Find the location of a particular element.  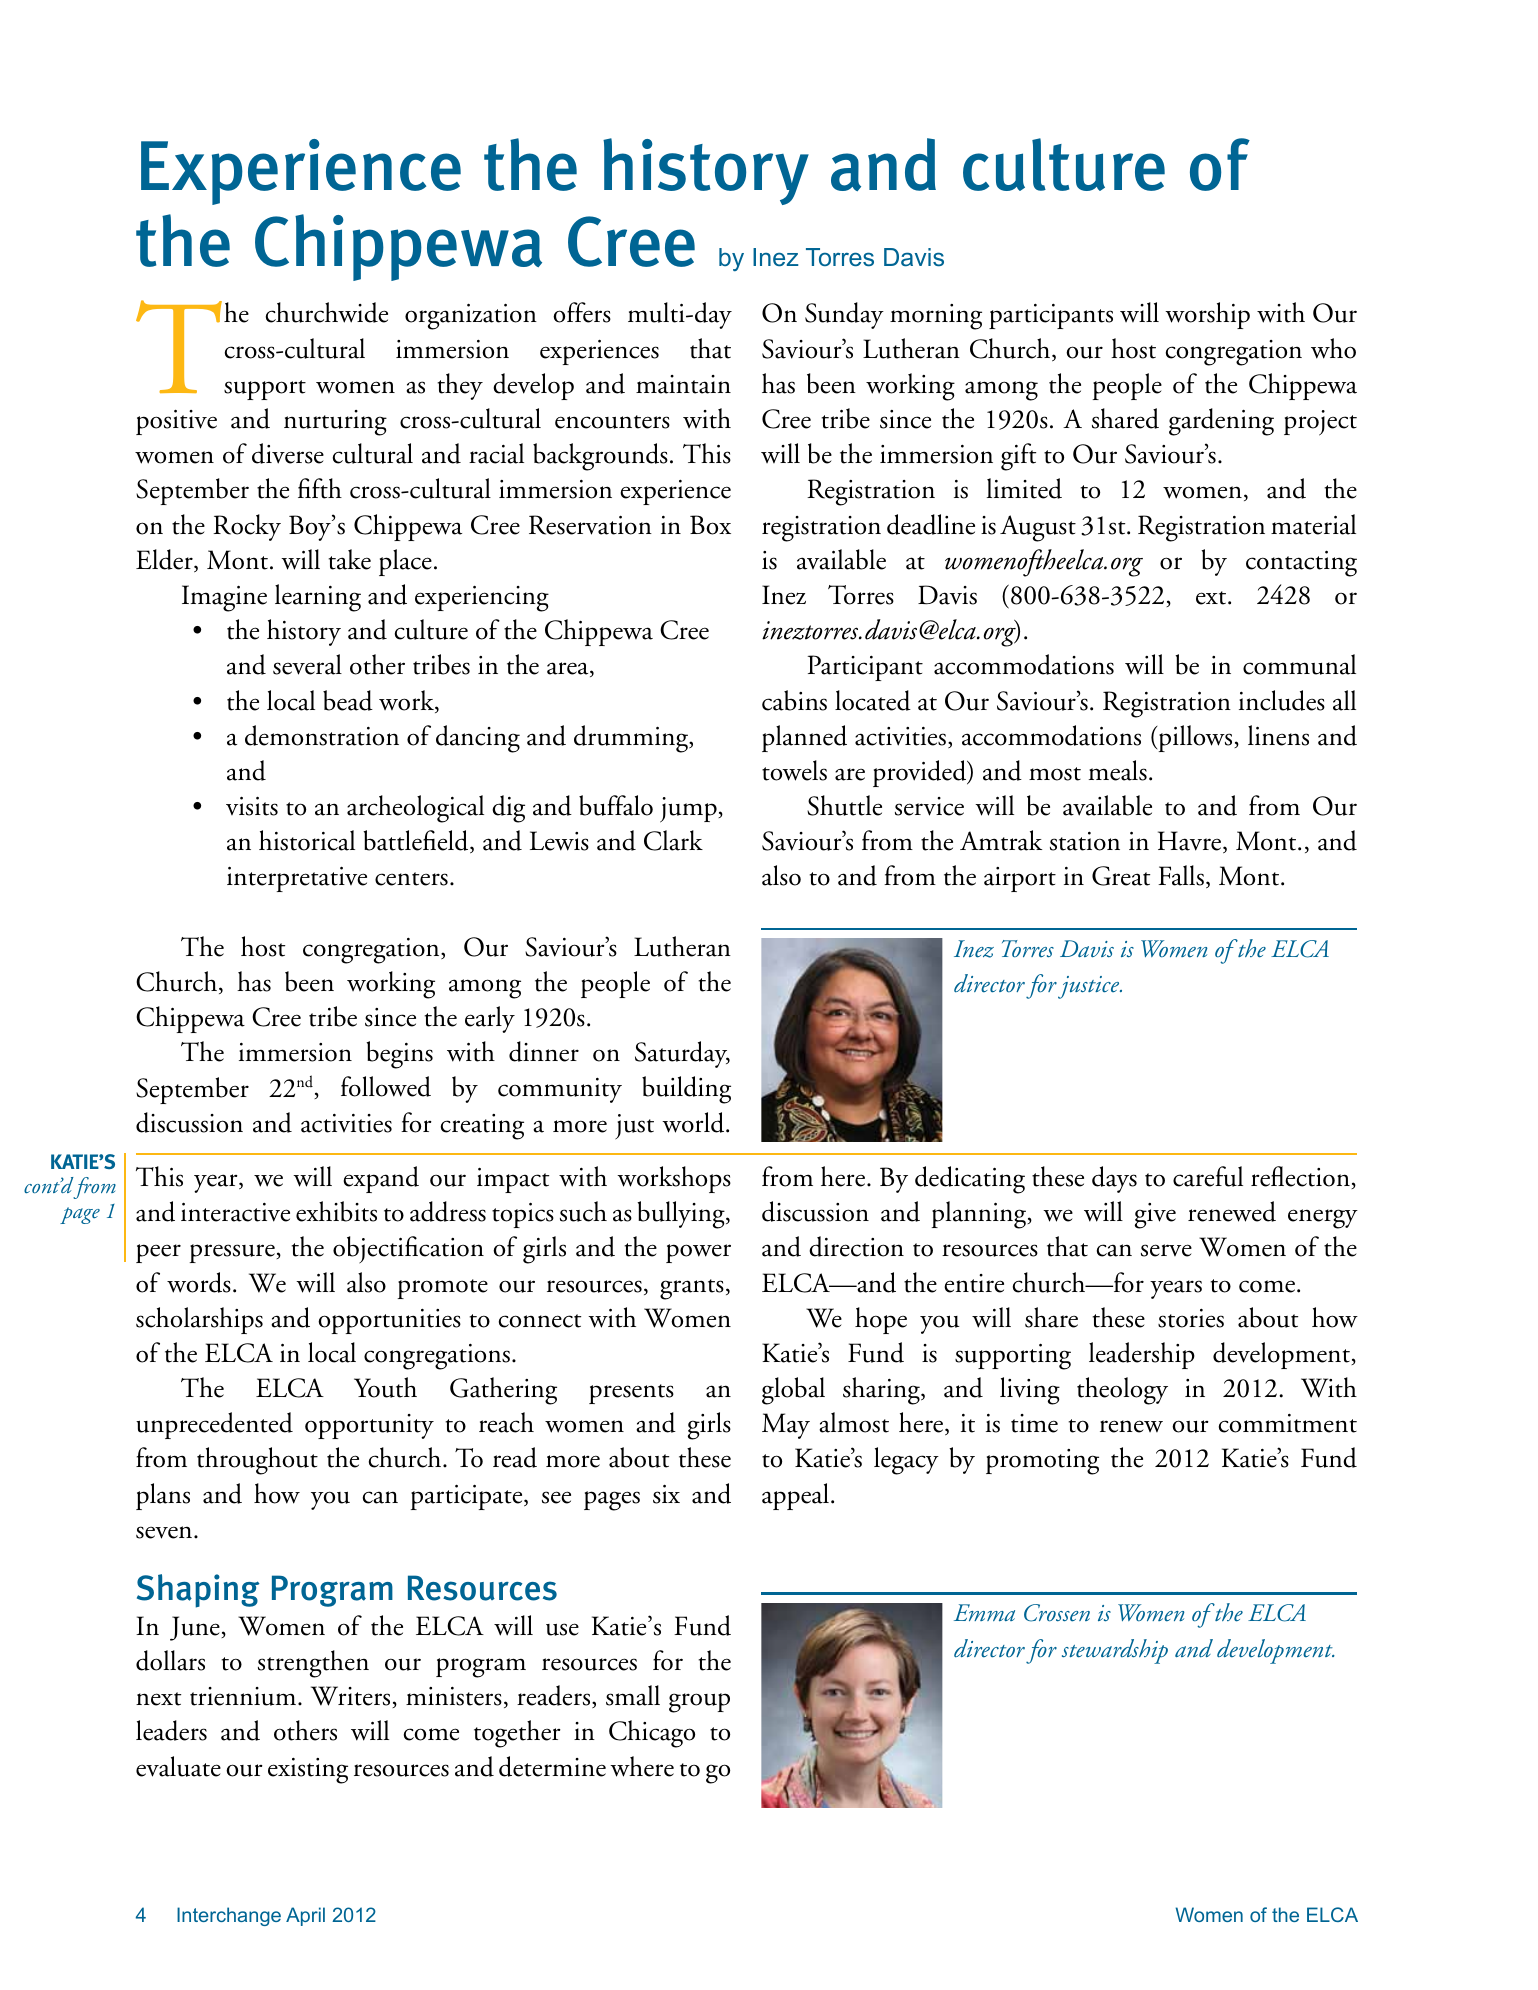

Youth is located at coordinates (385, 1387).
